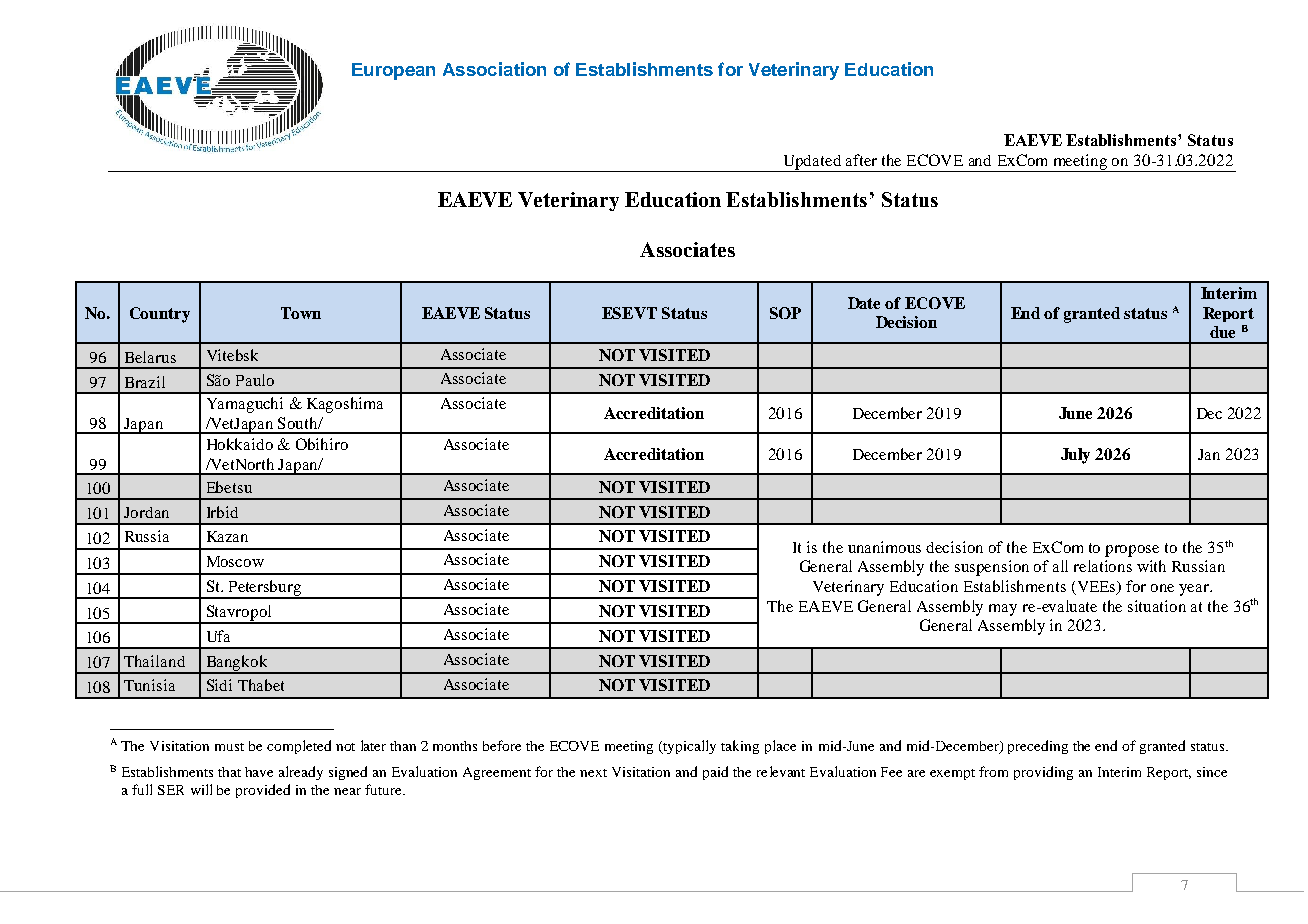 This screenshot has height=924, width=1308. Describe the element at coordinates (1222, 332) in the screenshot. I see `due` at that location.
